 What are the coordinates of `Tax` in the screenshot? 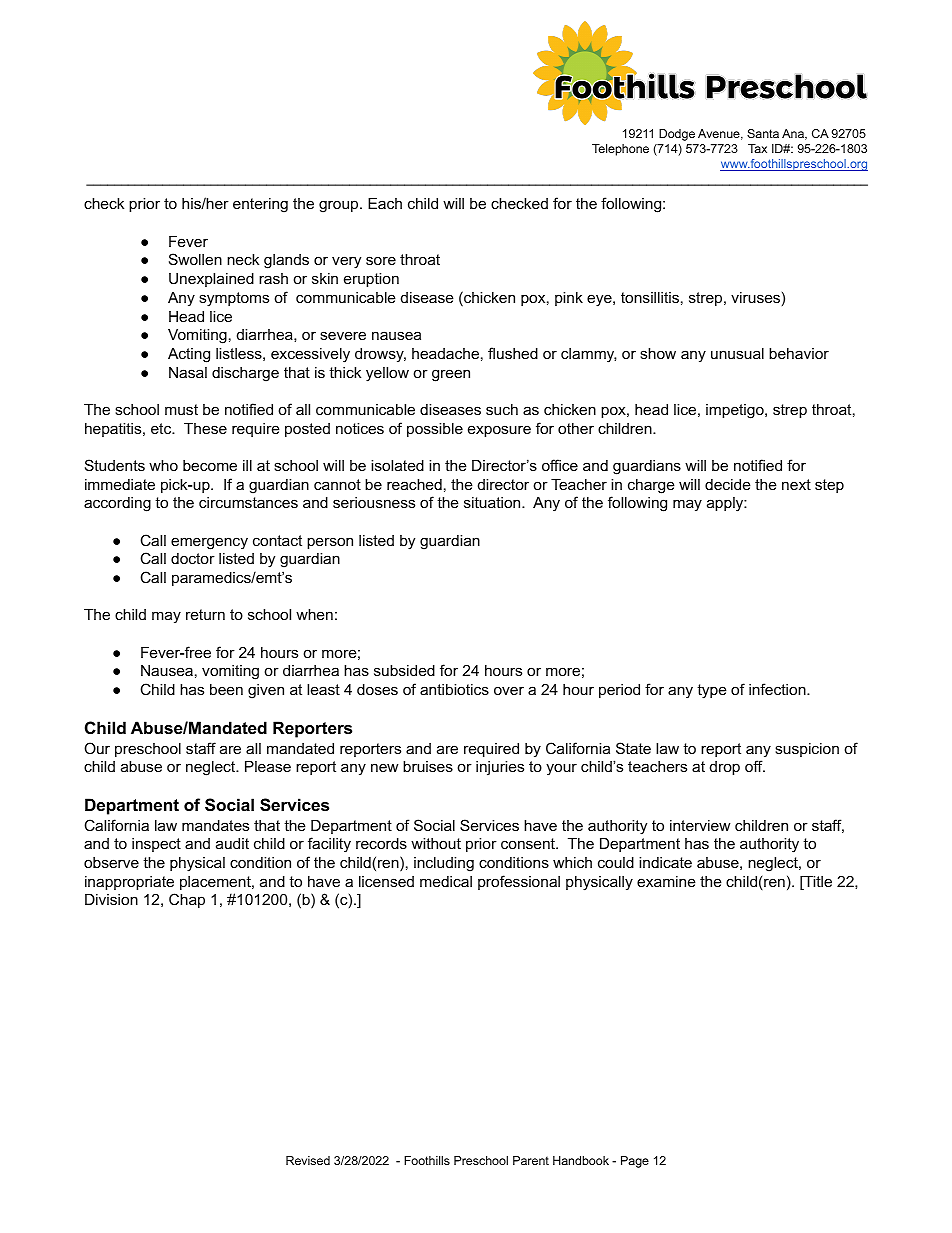 It's located at (757, 148).
